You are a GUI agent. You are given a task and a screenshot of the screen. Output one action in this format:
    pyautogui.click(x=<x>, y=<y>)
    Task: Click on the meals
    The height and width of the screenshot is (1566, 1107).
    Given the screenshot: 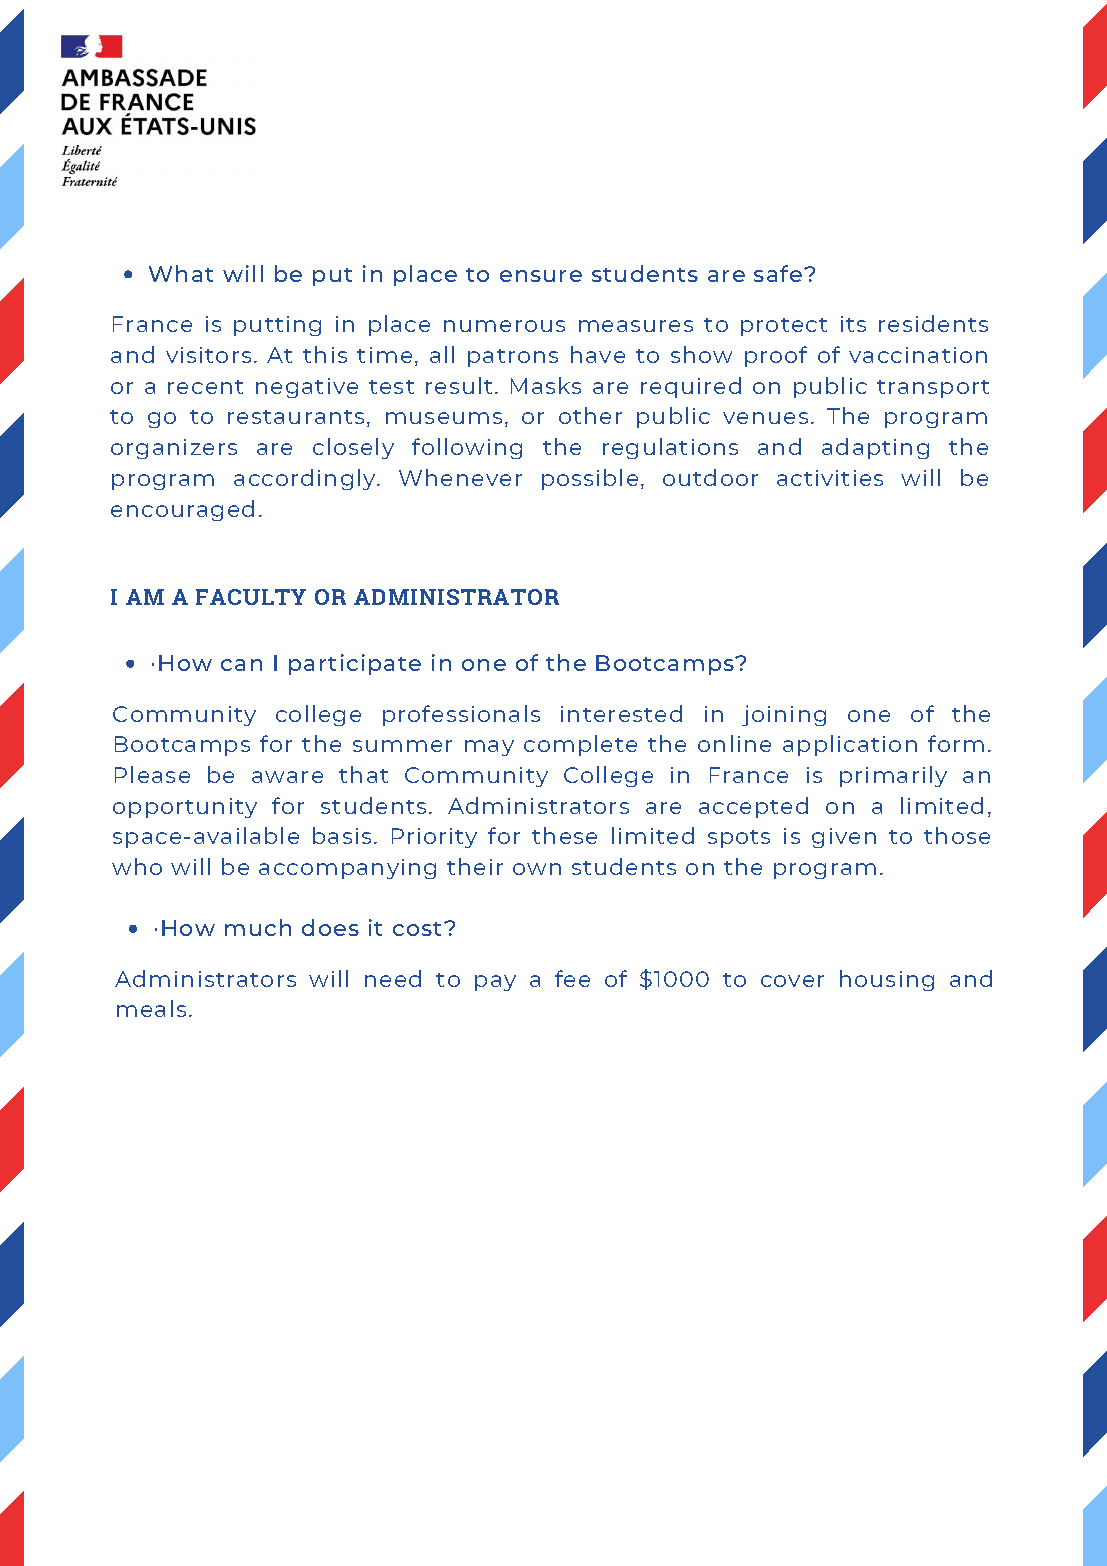 What is the action you would take?
    pyautogui.click(x=151, y=1008)
